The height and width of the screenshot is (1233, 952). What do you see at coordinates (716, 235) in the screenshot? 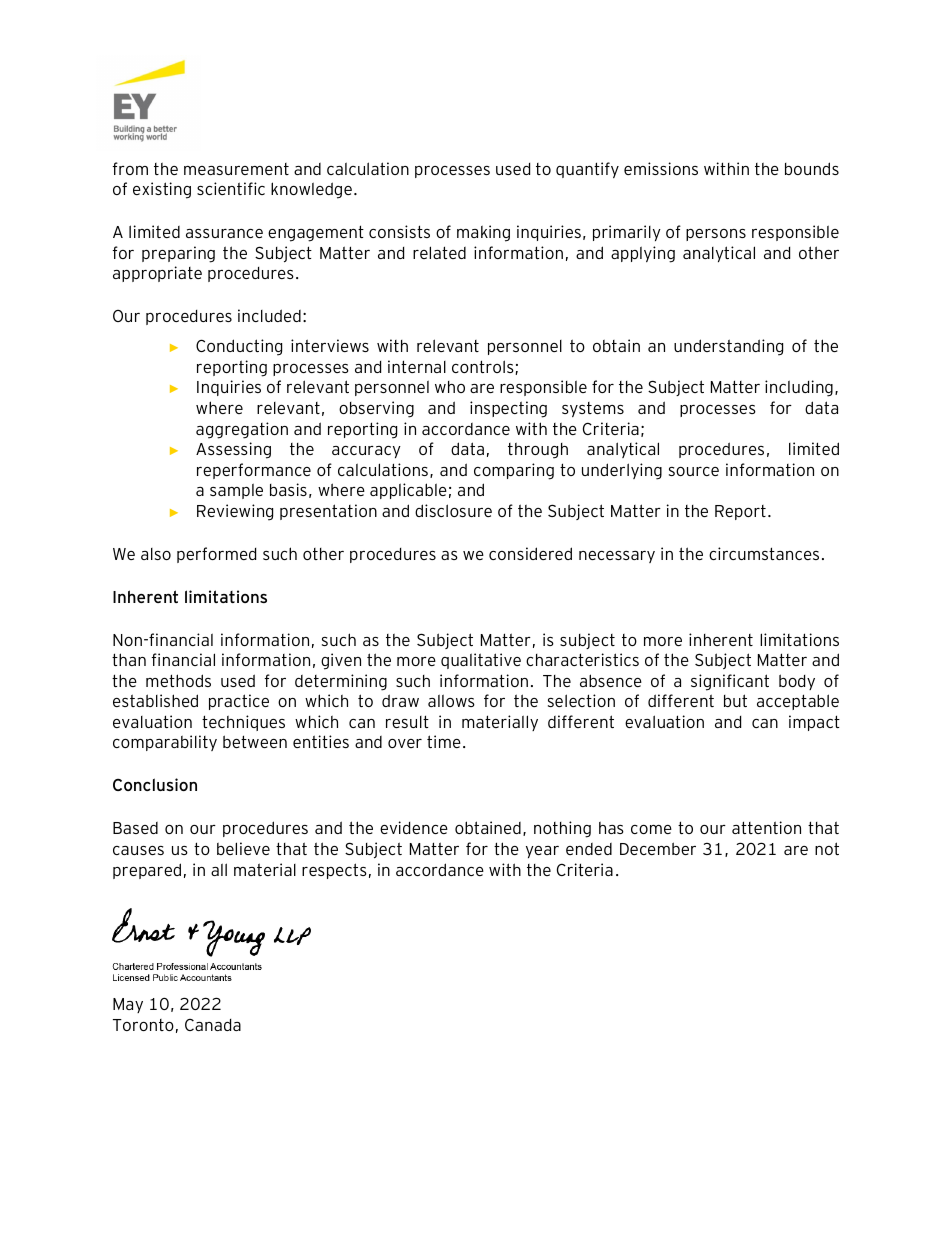
I see `persons` at bounding box center [716, 235].
